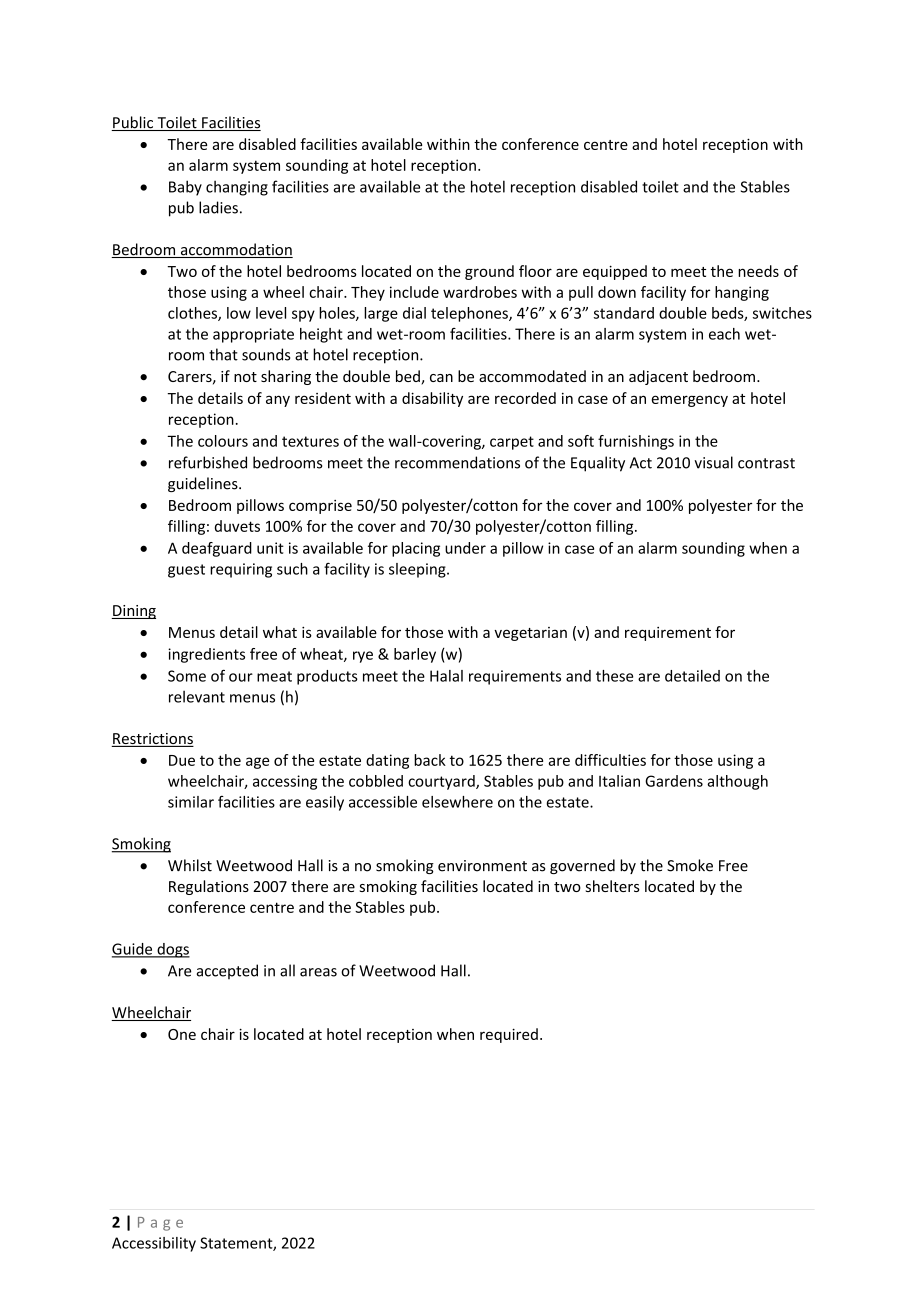 This screenshot has height=1308, width=924. Describe the element at coordinates (758, 271) in the screenshot. I see `needs` at that location.
